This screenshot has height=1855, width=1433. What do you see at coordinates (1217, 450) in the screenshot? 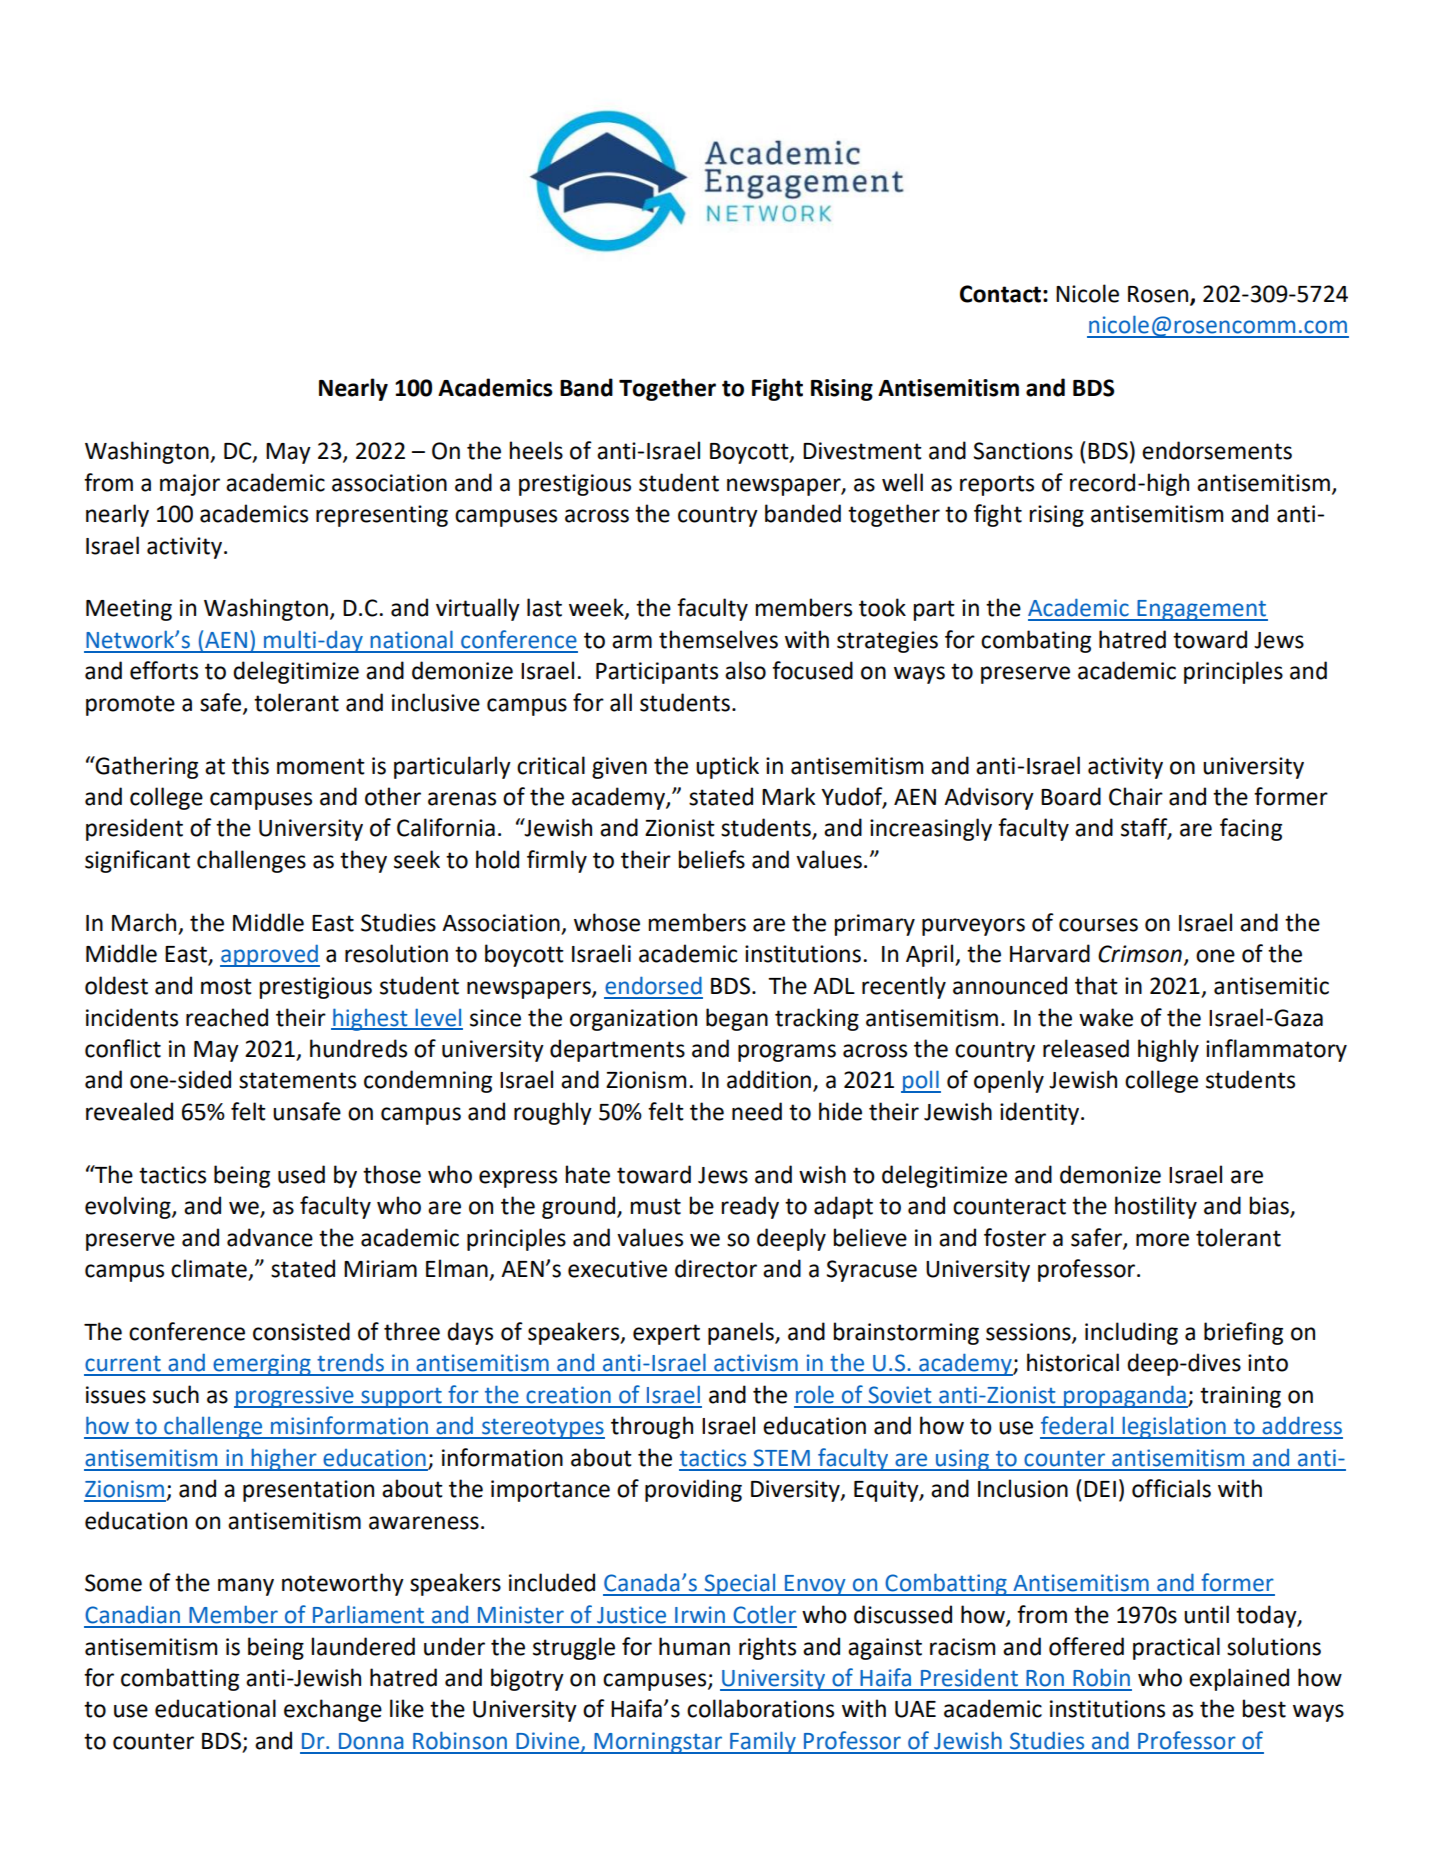
I see `endorsements` at bounding box center [1217, 450].
